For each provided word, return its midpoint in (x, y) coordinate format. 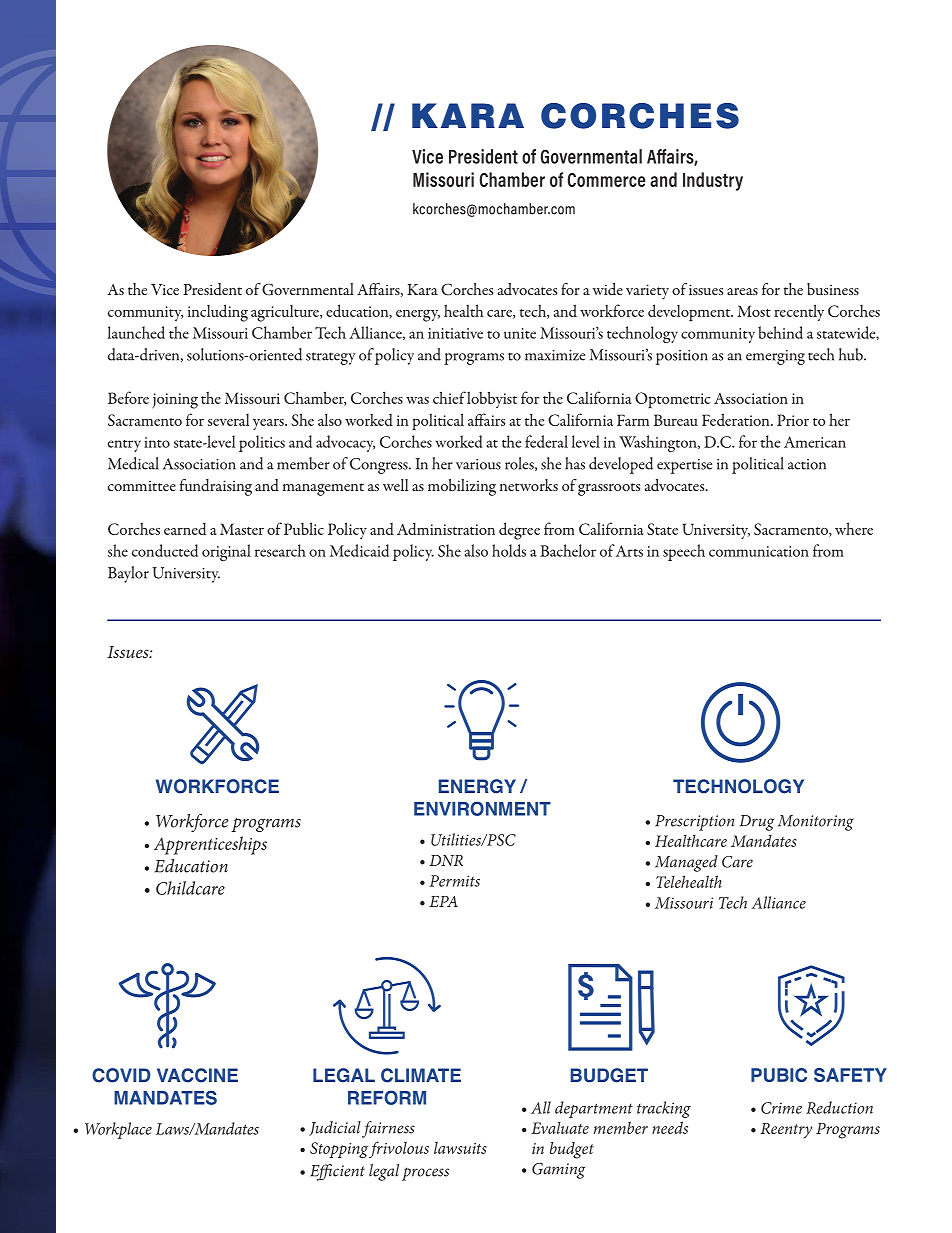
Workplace (118, 1130)
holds (509, 550)
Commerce (607, 180)
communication (759, 551)
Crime (781, 1108)
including (218, 313)
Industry (713, 181)
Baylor (128, 574)
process (425, 1174)
